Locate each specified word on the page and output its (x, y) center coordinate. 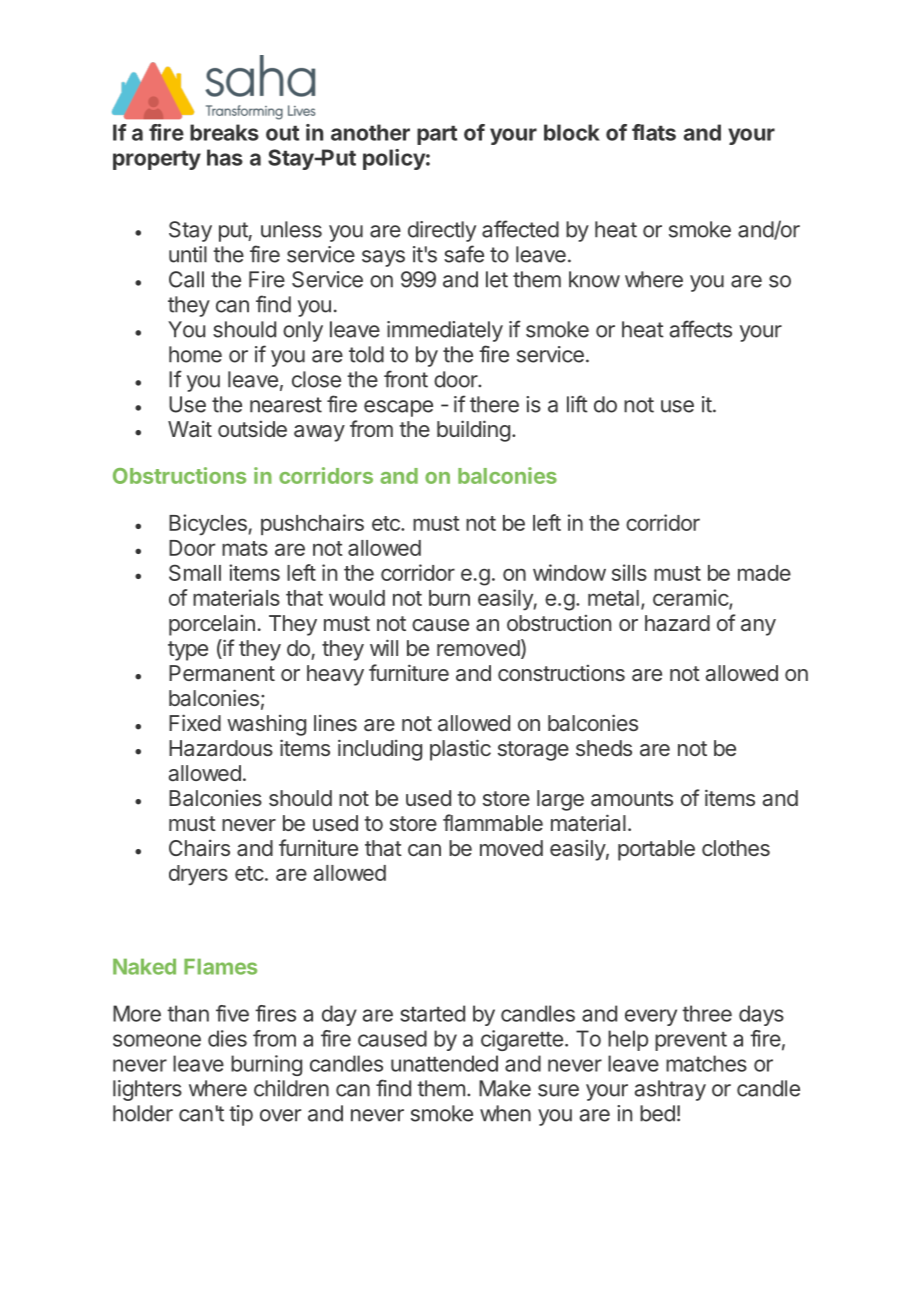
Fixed (195, 722)
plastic (460, 750)
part (437, 135)
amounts (632, 799)
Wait (190, 429)
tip (241, 1115)
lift (577, 404)
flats (654, 132)
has (225, 157)
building (473, 431)
